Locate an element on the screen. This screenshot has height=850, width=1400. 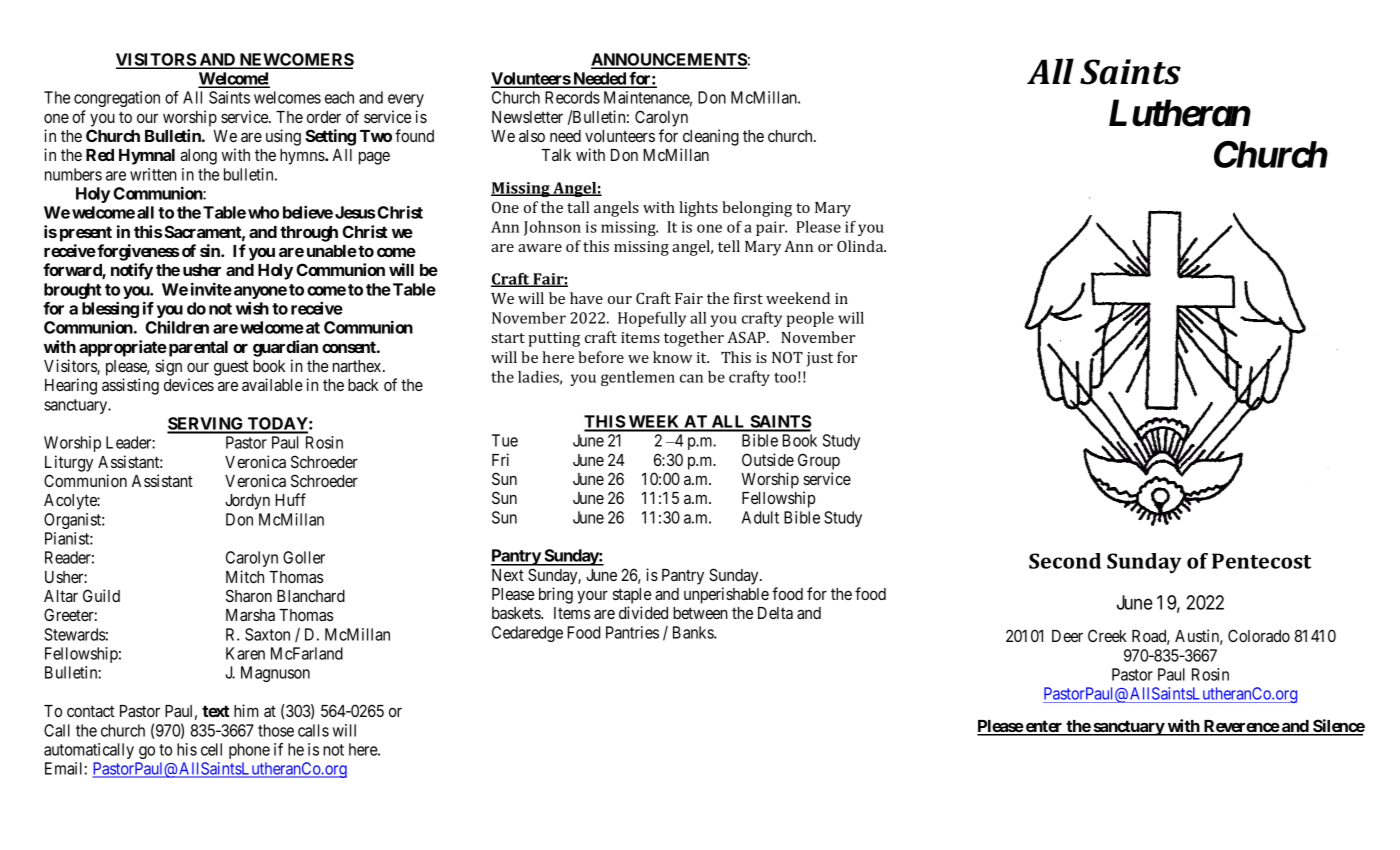
Pantries is located at coordinates (632, 632).
